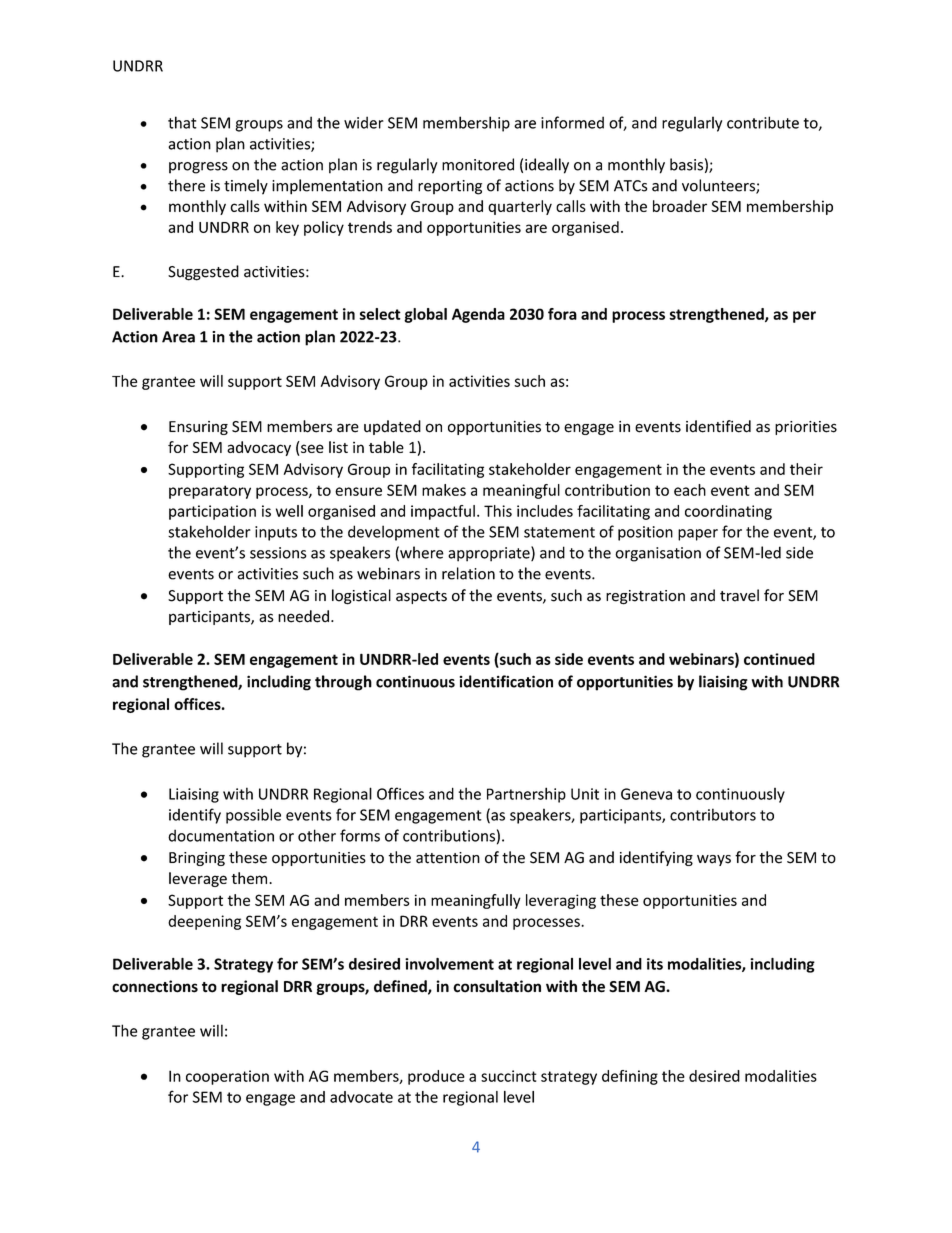 This screenshot has height=1233, width=952. I want to click on cooperation, so click(227, 1077).
